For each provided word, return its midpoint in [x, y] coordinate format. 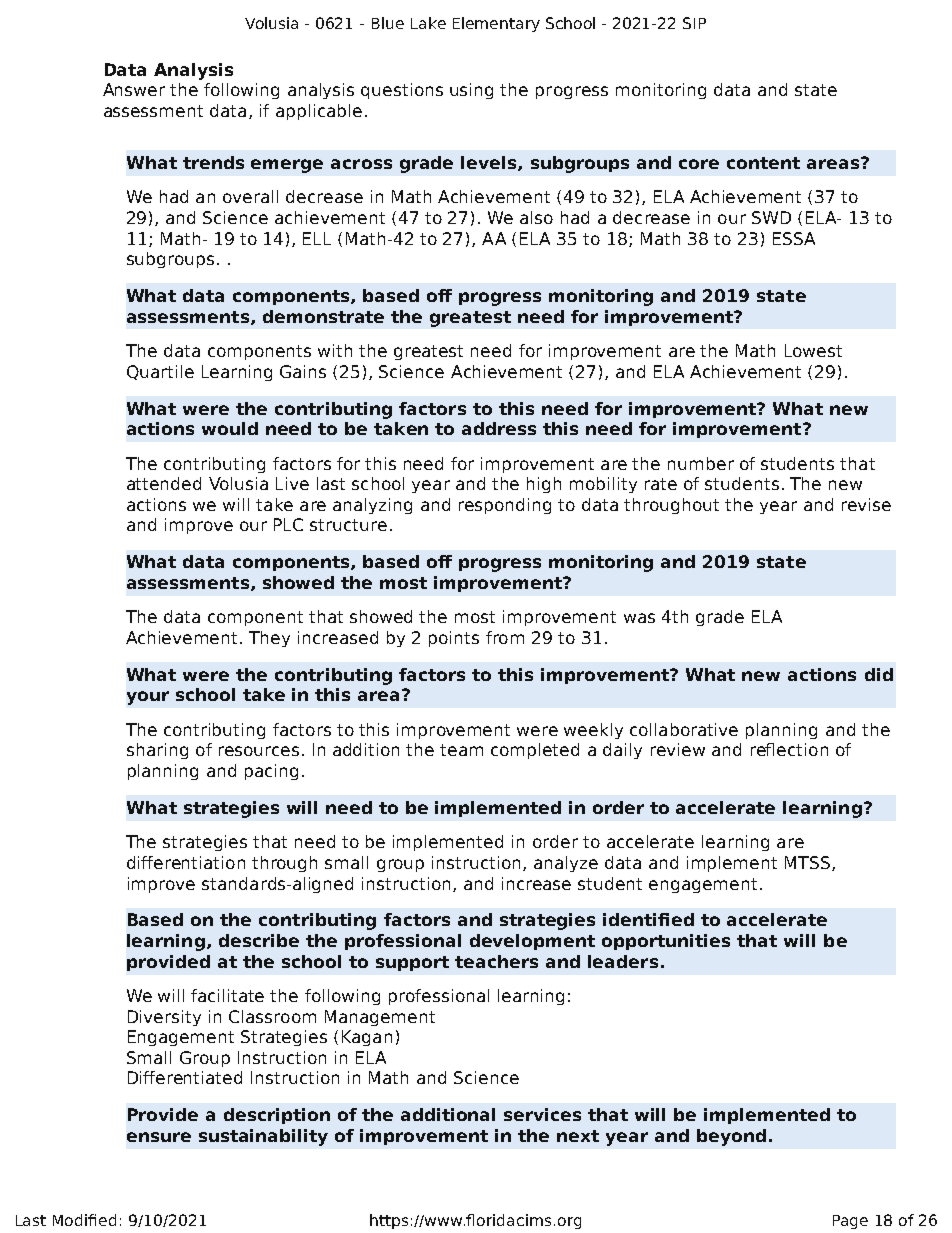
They [269, 639]
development [532, 942]
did [879, 674]
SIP [694, 23]
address [499, 428]
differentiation [186, 862]
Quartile [160, 372]
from [505, 637]
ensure [159, 1137]
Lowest [813, 350]
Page [850, 1222]
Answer [134, 89]
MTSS [807, 862]
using [471, 91]
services [542, 1114]
